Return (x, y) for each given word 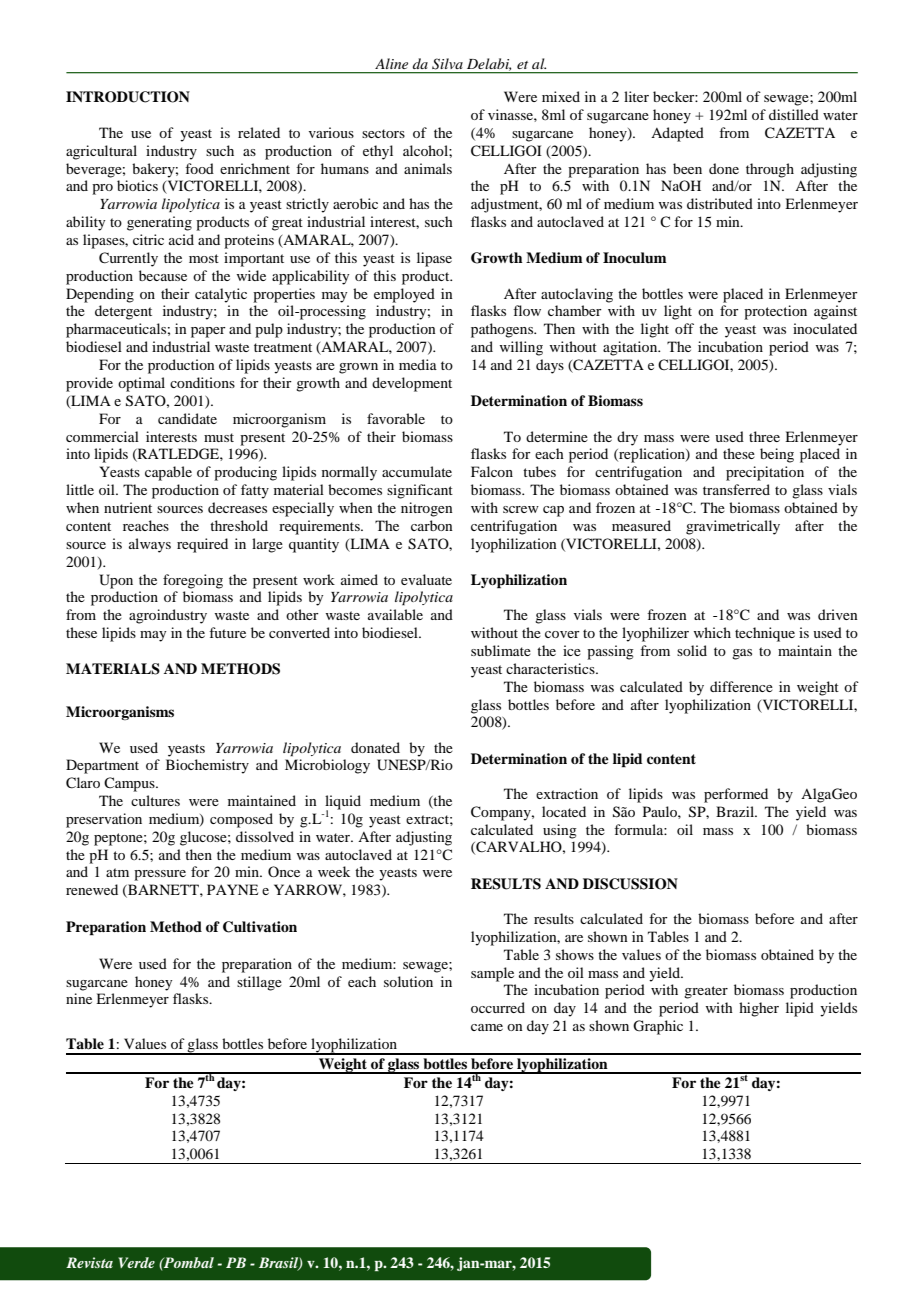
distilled (794, 114)
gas (742, 654)
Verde (136, 1262)
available (395, 614)
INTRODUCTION (128, 97)
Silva (447, 63)
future (227, 632)
